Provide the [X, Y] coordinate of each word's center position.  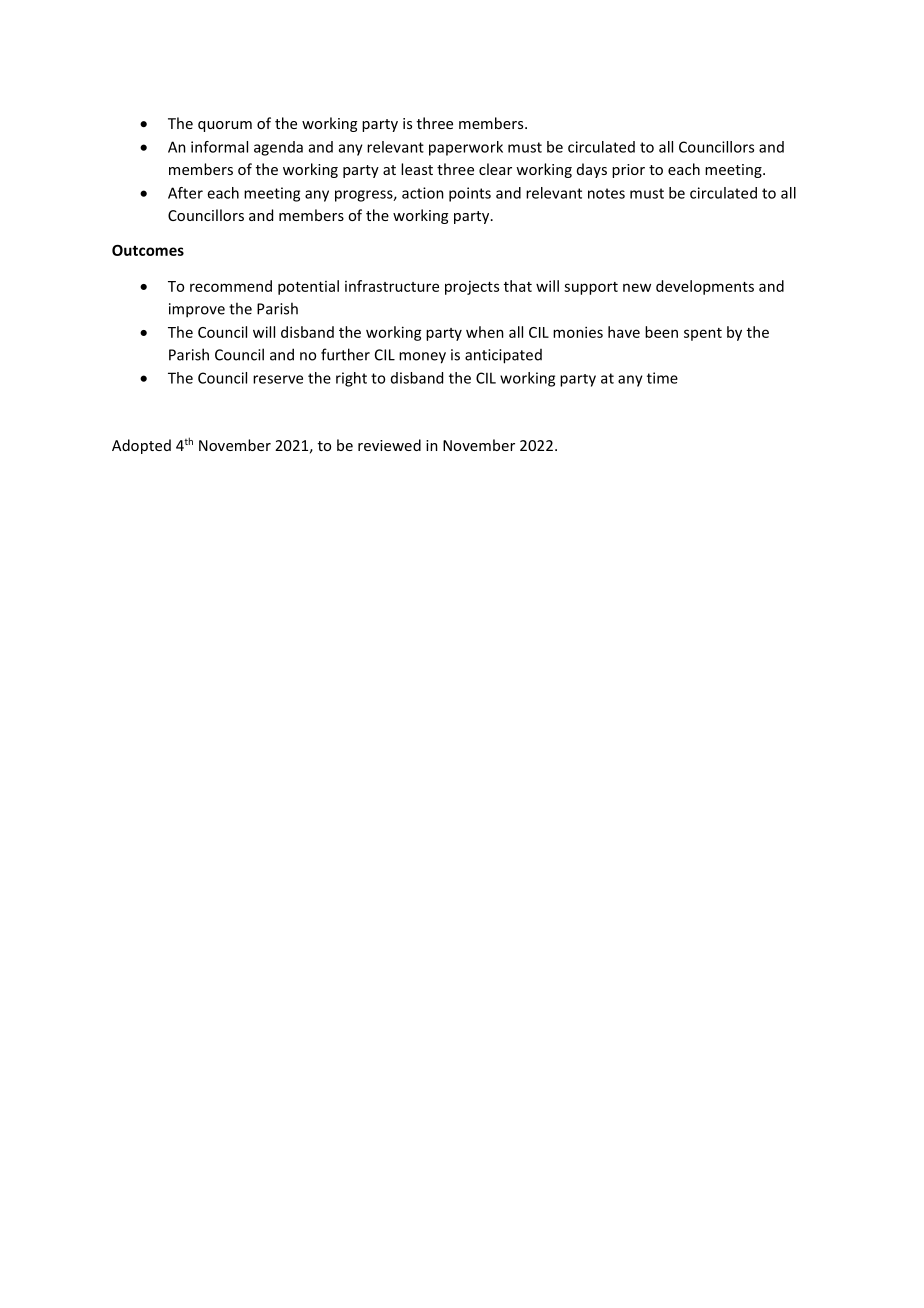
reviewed [389, 445]
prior [628, 171]
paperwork [466, 148]
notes [606, 193]
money [422, 358]
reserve [278, 379]
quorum [225, 126]
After [185, 193]
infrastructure [392, 286]
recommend [231, 286]
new [637, 287]
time [662, 378]
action [423, 193]
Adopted [141, 446]
